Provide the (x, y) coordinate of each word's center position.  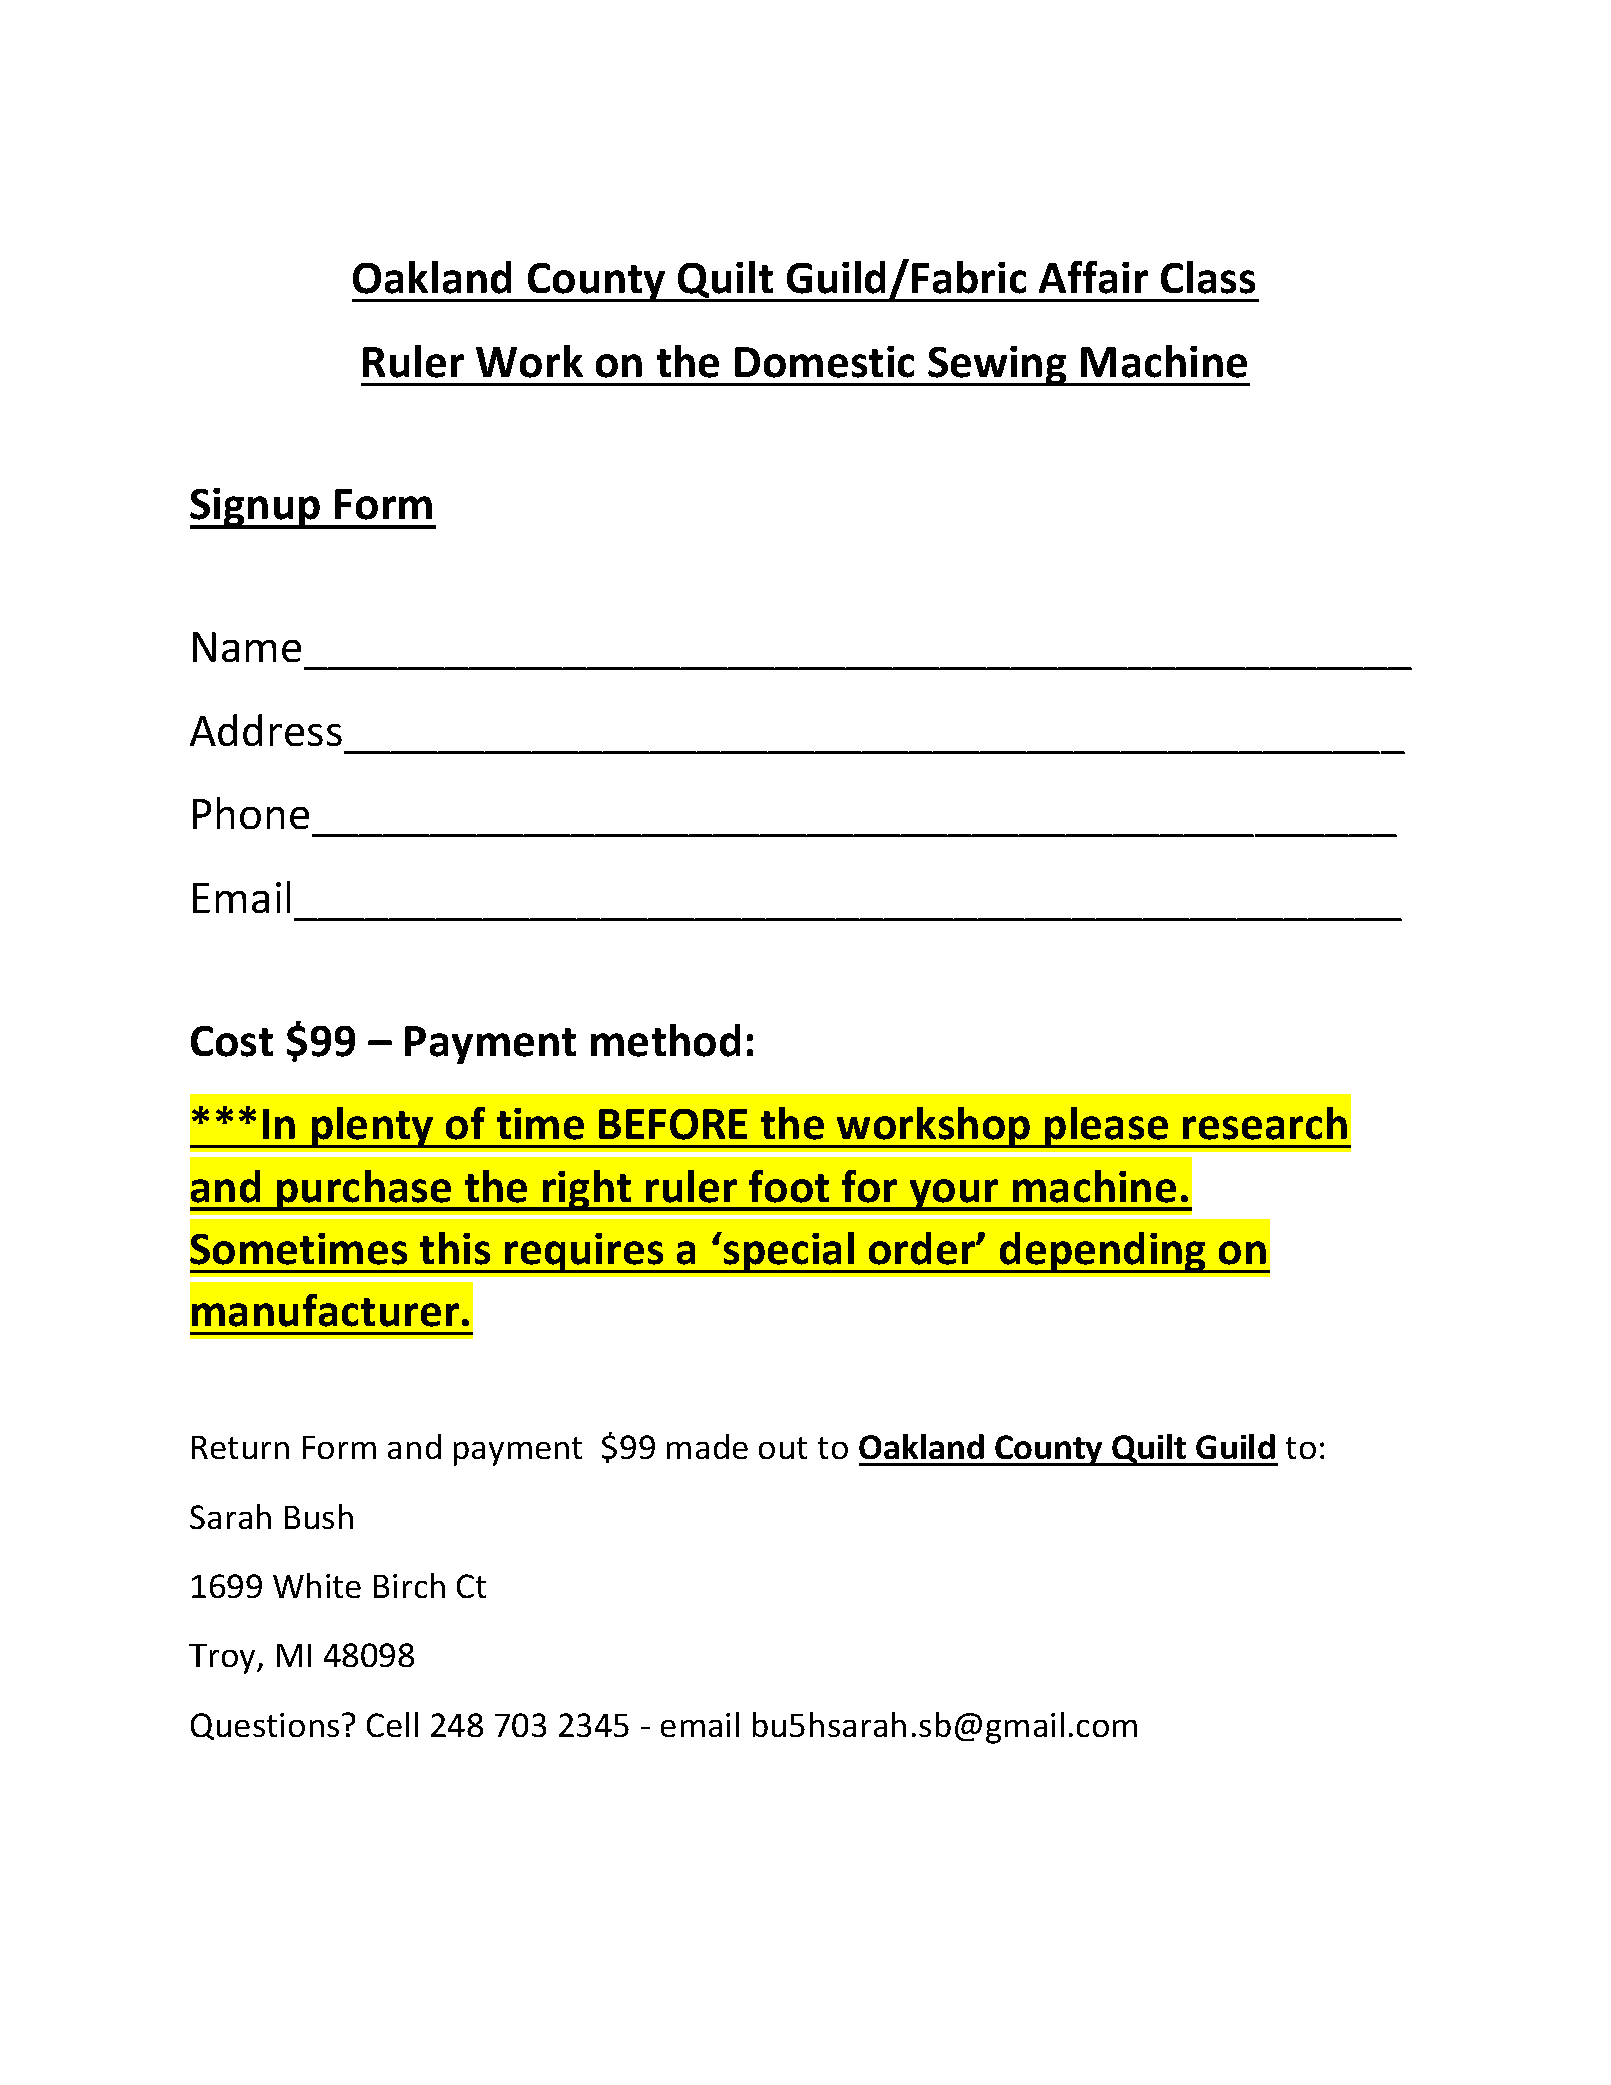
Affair (1093, 277)
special (789, 1252)
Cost (232, 1041)
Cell (392, 1724)
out (783, 1448)
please (1106, 1127)
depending (1103, 1252)
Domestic (824, 362)
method (665, 1040)
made (707, 1446)
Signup (256, 508)
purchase (364, 1190)
